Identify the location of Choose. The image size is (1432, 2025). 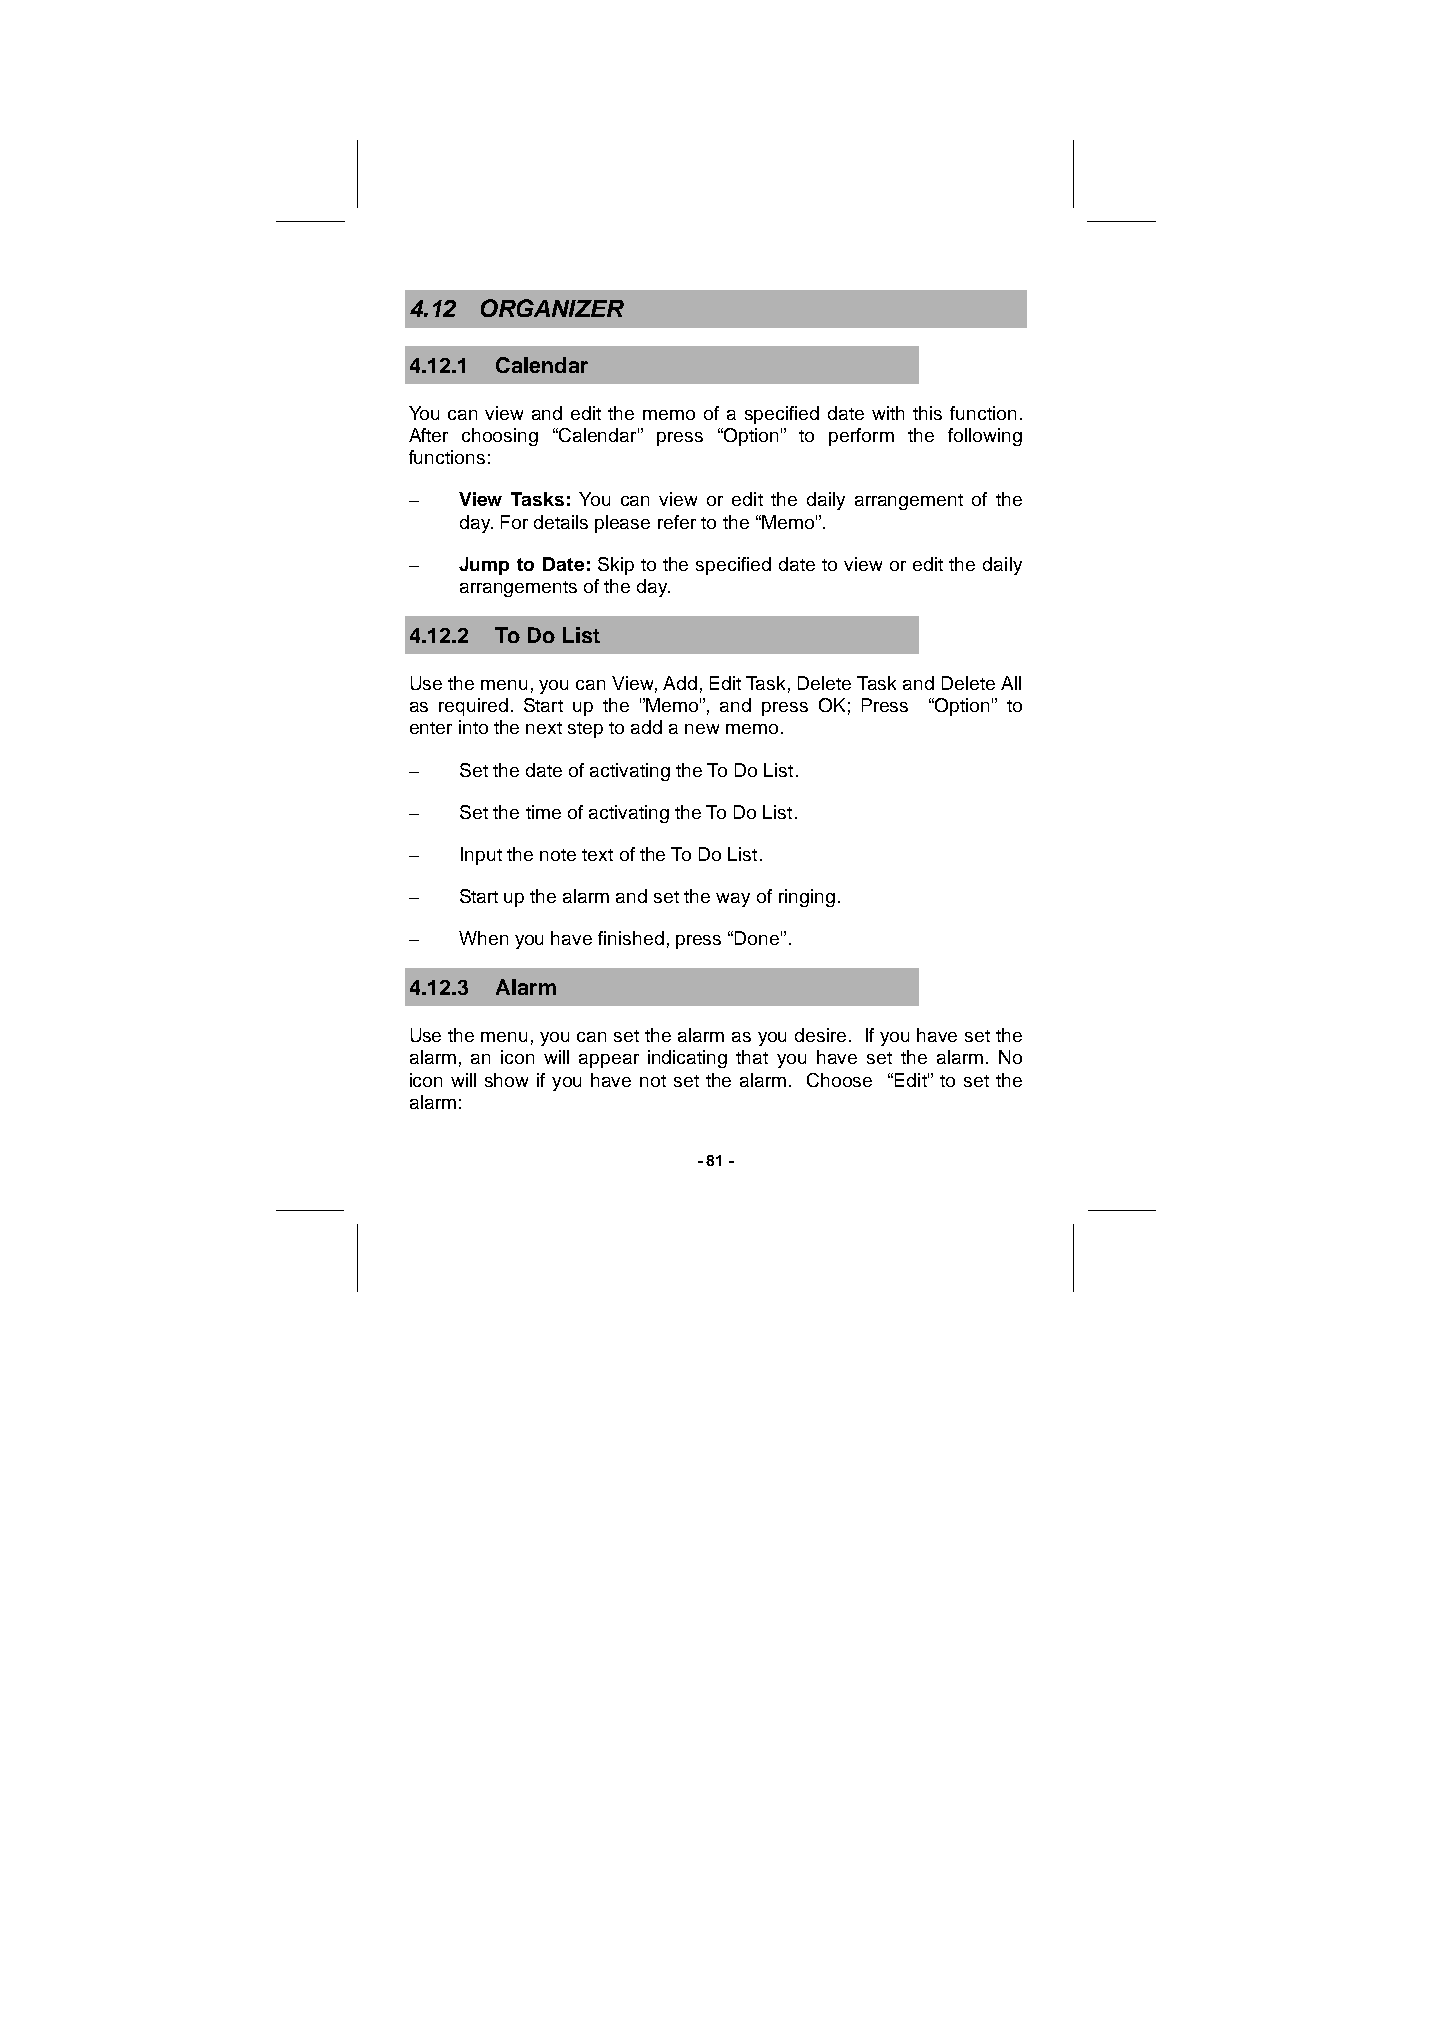
(839, 1080).
